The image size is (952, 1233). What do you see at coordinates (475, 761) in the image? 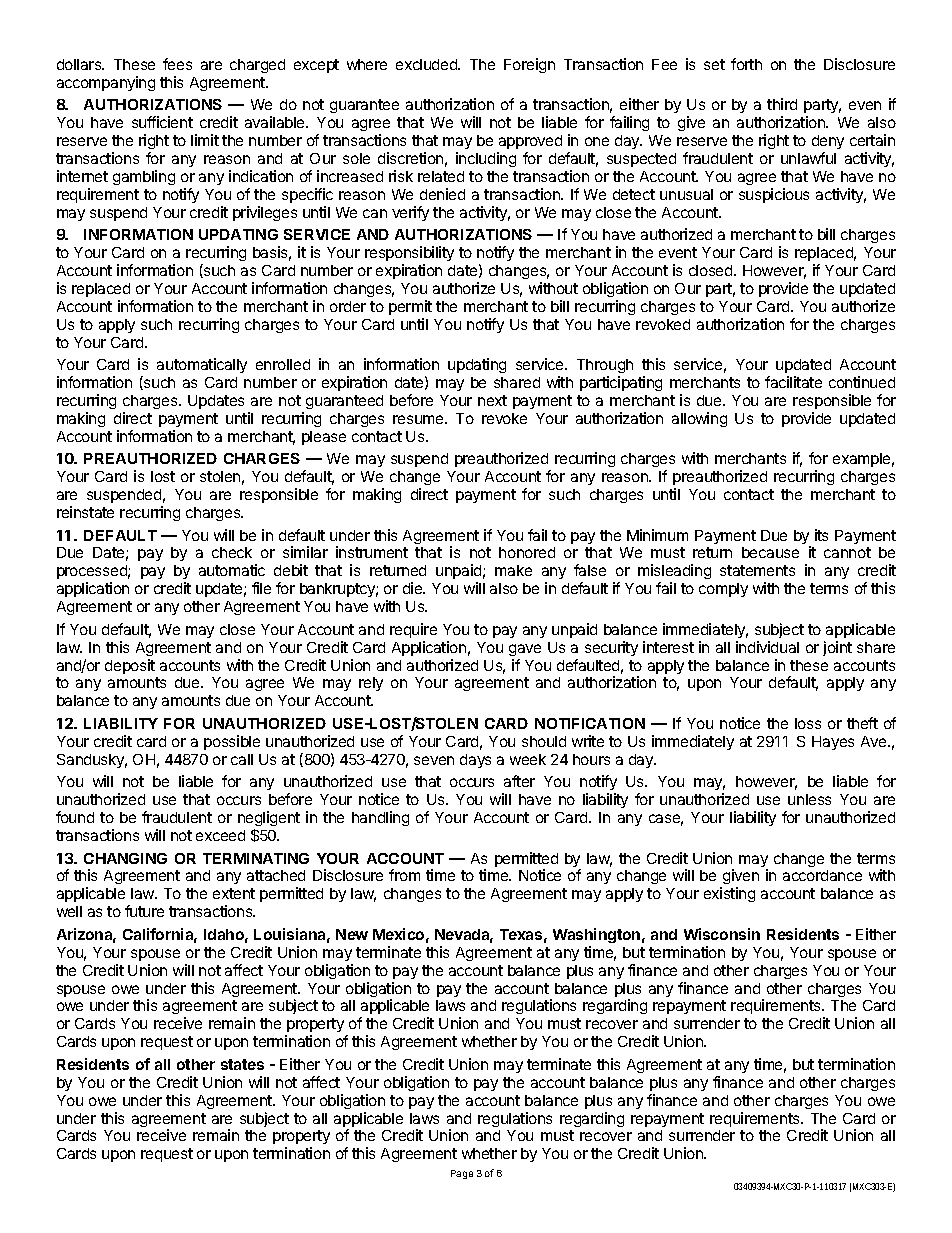
I see `days` at bounding box center [475, 761].
